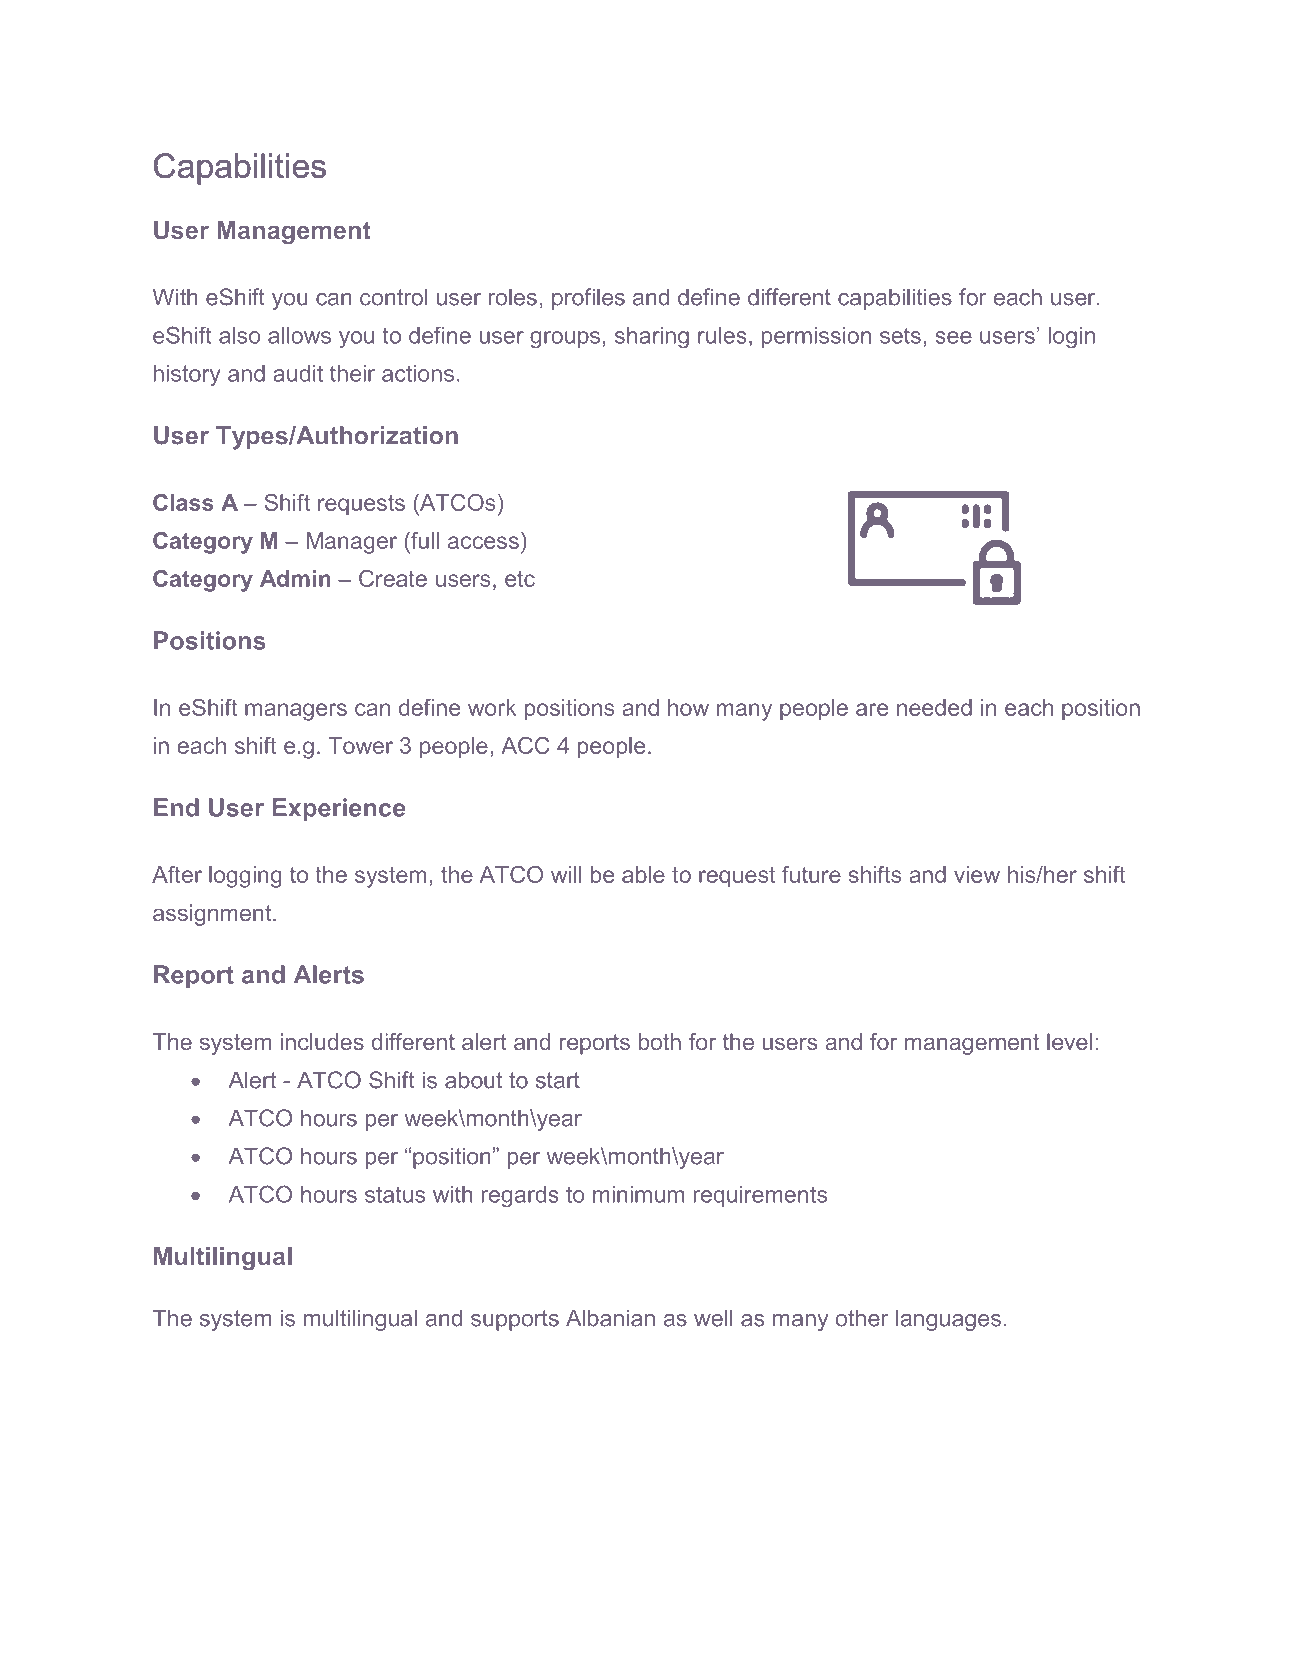  Describe the element at coordinates (395, 1194) in the screenshot. I see `status` at that location.
